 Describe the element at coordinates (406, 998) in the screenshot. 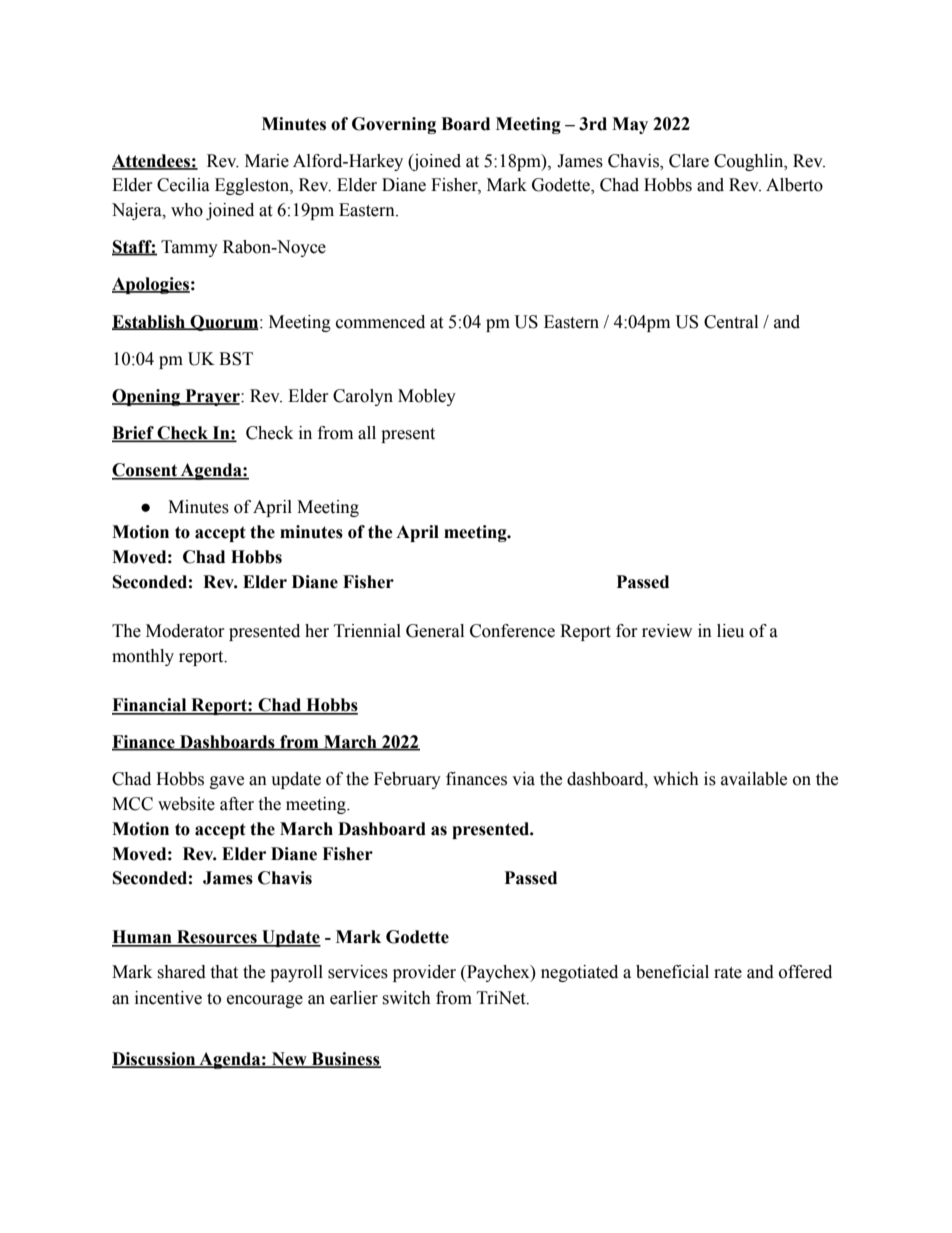

I see `switch` at that location.
